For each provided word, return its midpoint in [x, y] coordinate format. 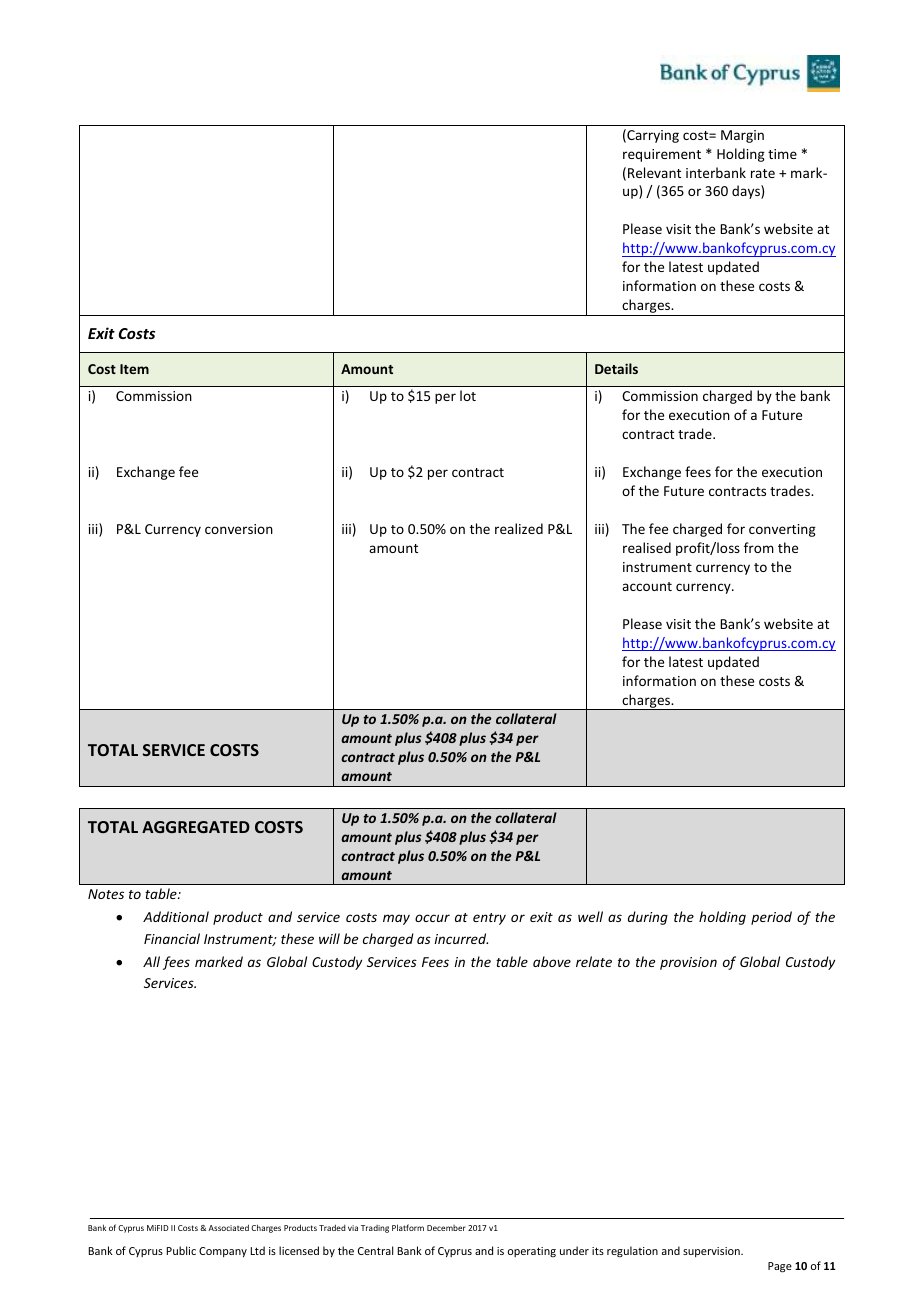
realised [647, 547]
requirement [662, 155]
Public [181, 1250]
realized [519, 528]
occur [432, 918]
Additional [176, 916]
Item [134, 369]
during [648, 918]
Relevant [654, 172]
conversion [239, 529]
